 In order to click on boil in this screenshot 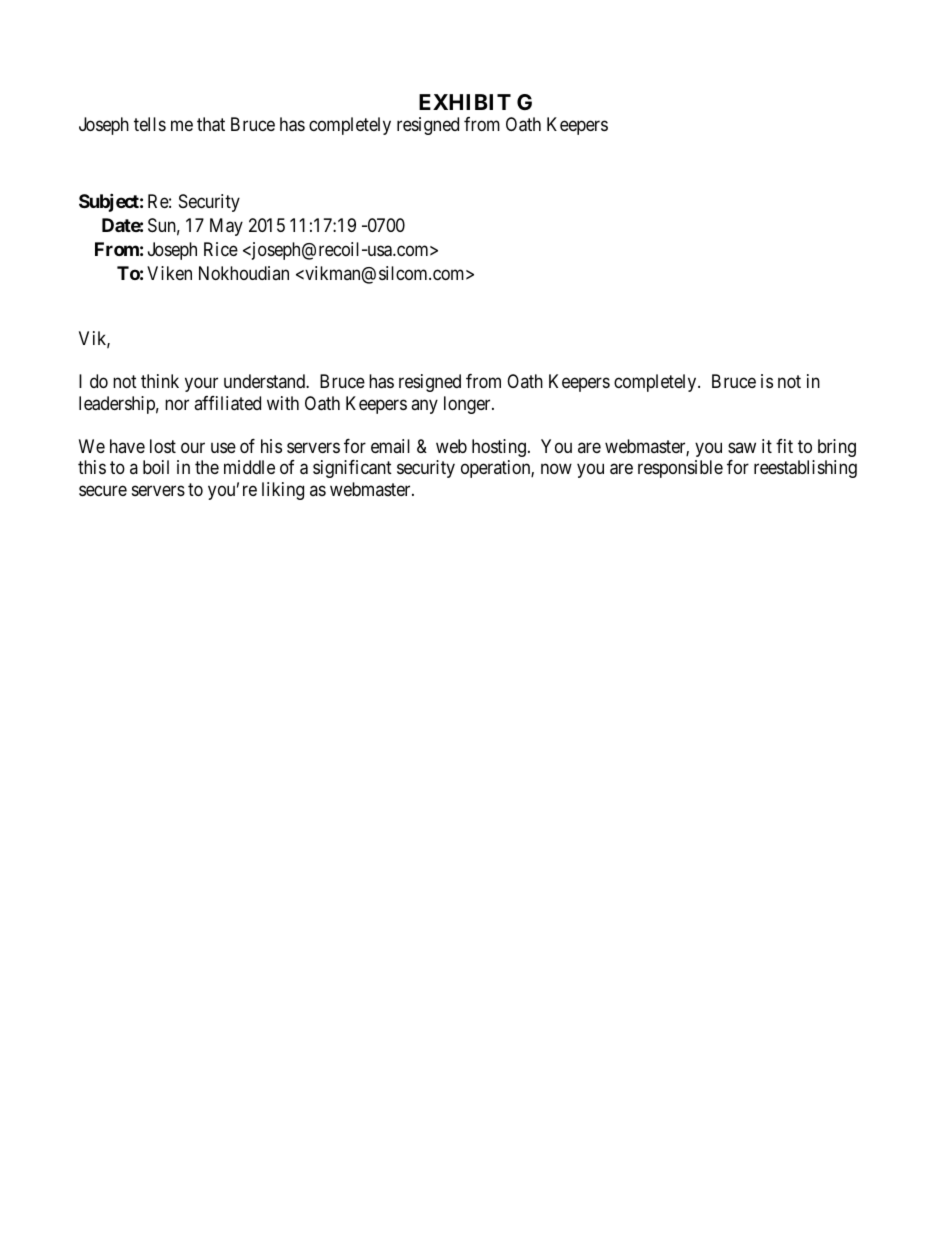, I will do `click(156, 467)`.
